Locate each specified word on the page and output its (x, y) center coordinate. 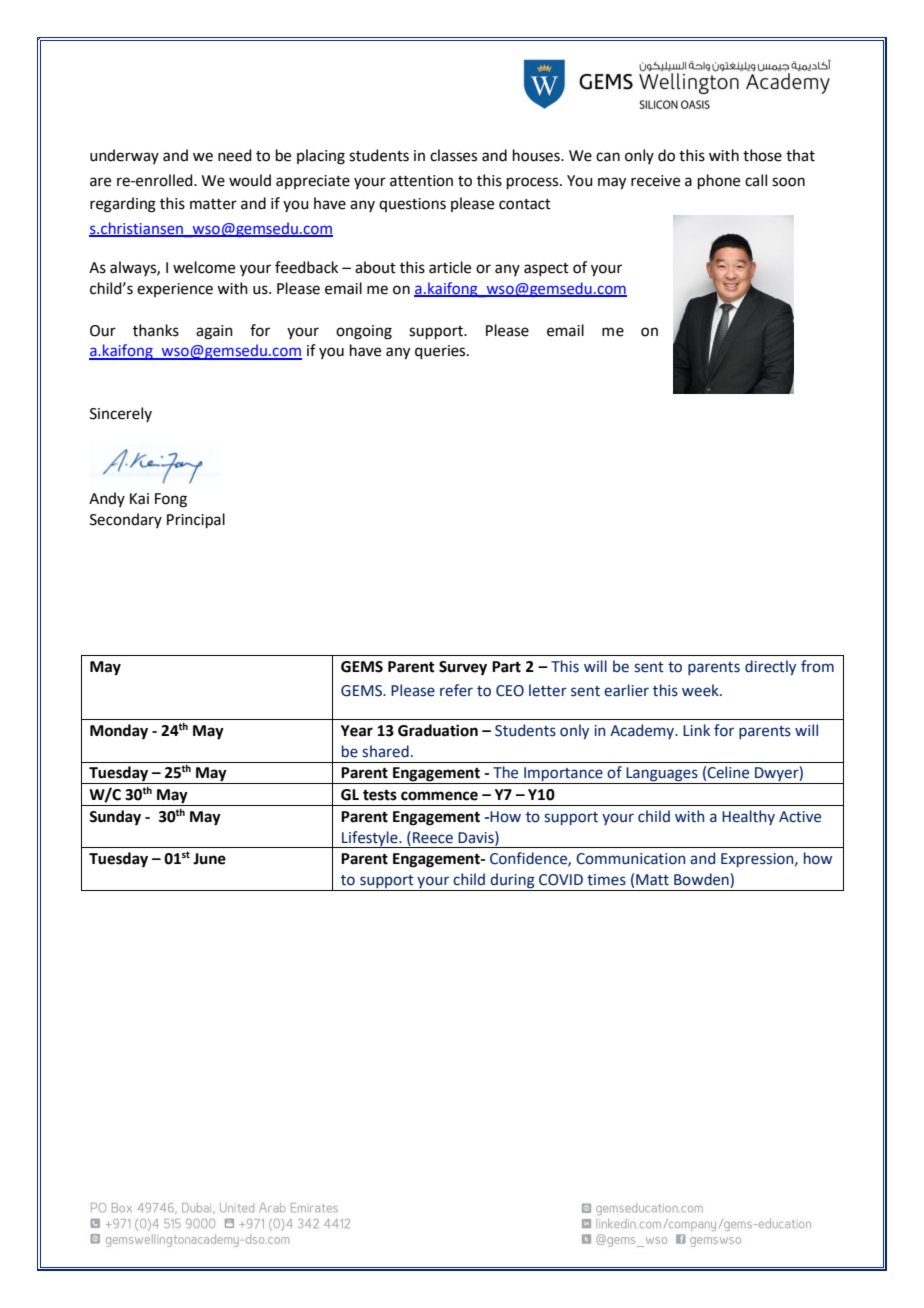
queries (441, 352)
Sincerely (121, 414)
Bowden (702, 880)
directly (770, 667)
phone (719, 181)
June (209, 859)
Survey (463, 668)
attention (421, 181)
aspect (546, 269)
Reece (433, 838)
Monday (119, 732)
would (250, 180)
